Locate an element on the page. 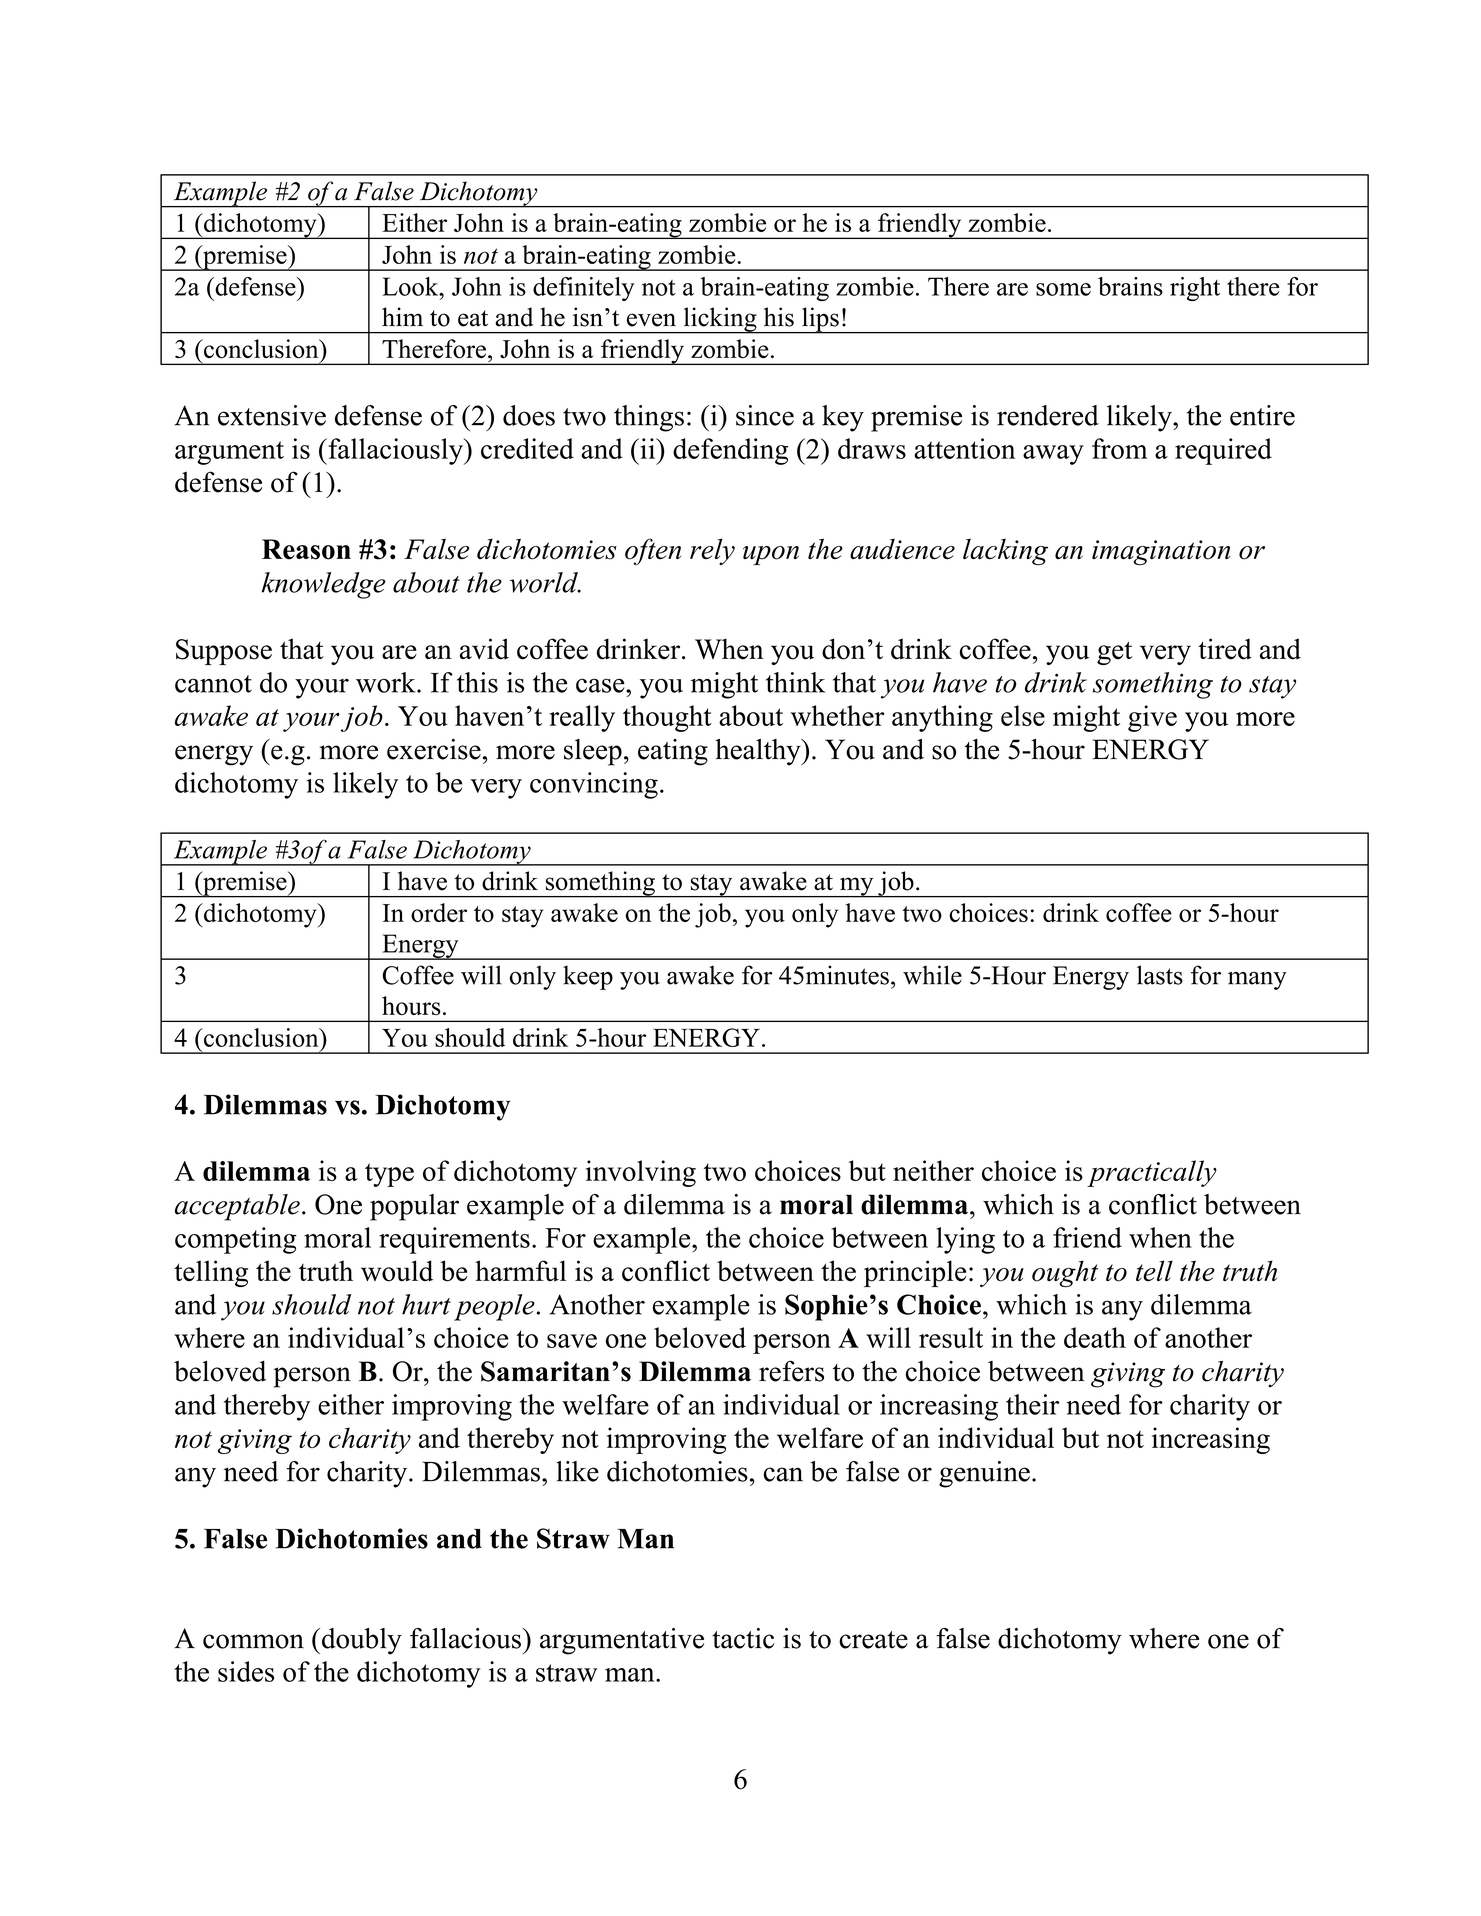 The image size is (1481, 1916). create is located at coordinates (873, 1640).
